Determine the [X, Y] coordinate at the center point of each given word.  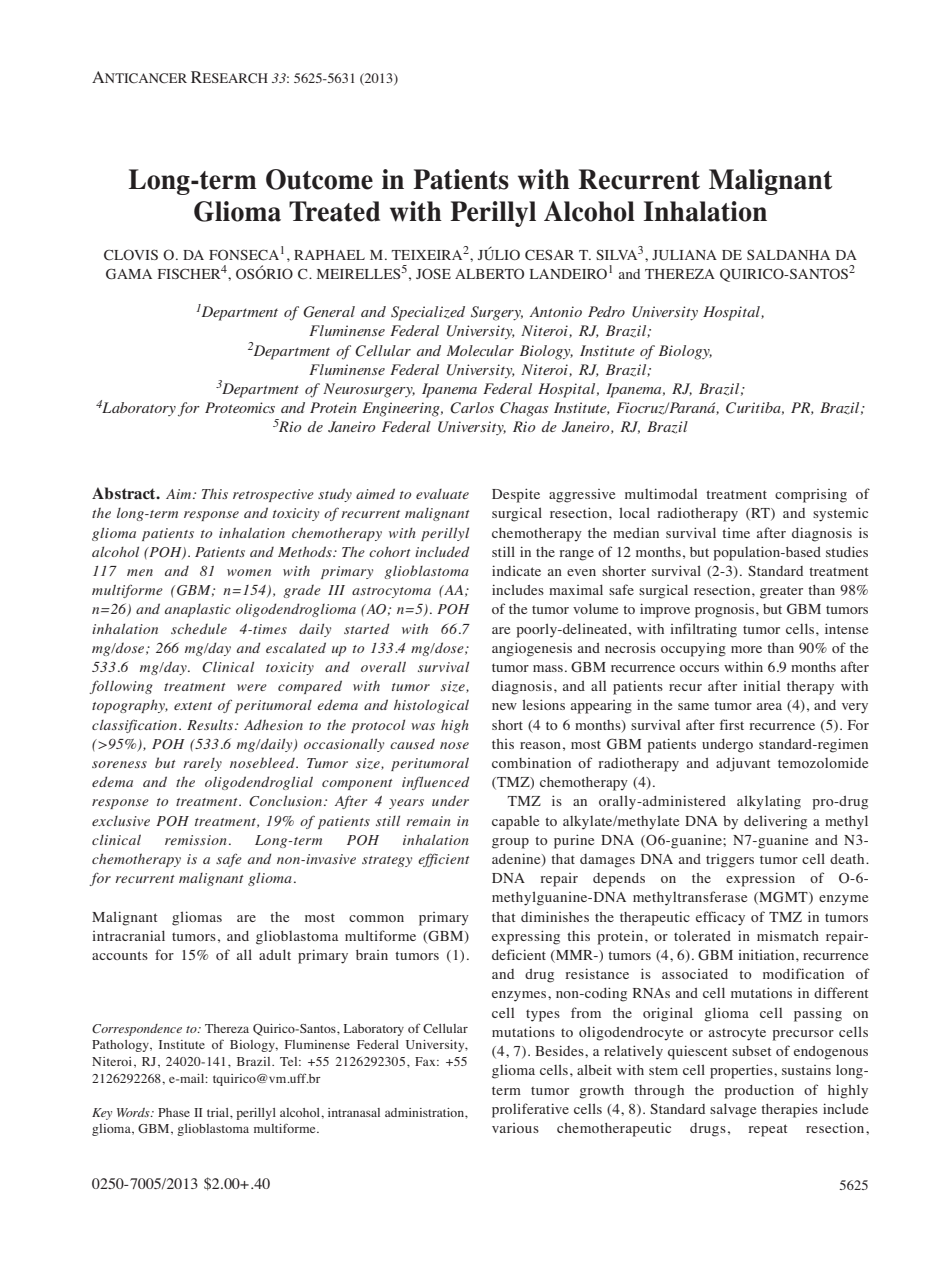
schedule [199, 628]
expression [760, 879]
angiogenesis [532, 649]
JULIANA [684, 255]
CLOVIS [131, 255]
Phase [174, 1112]
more [746, 649]
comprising [811, 496]
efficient [444, 860]
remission [196, 840]
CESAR [549, 255]
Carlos [472, 408]
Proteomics [240, 407]
